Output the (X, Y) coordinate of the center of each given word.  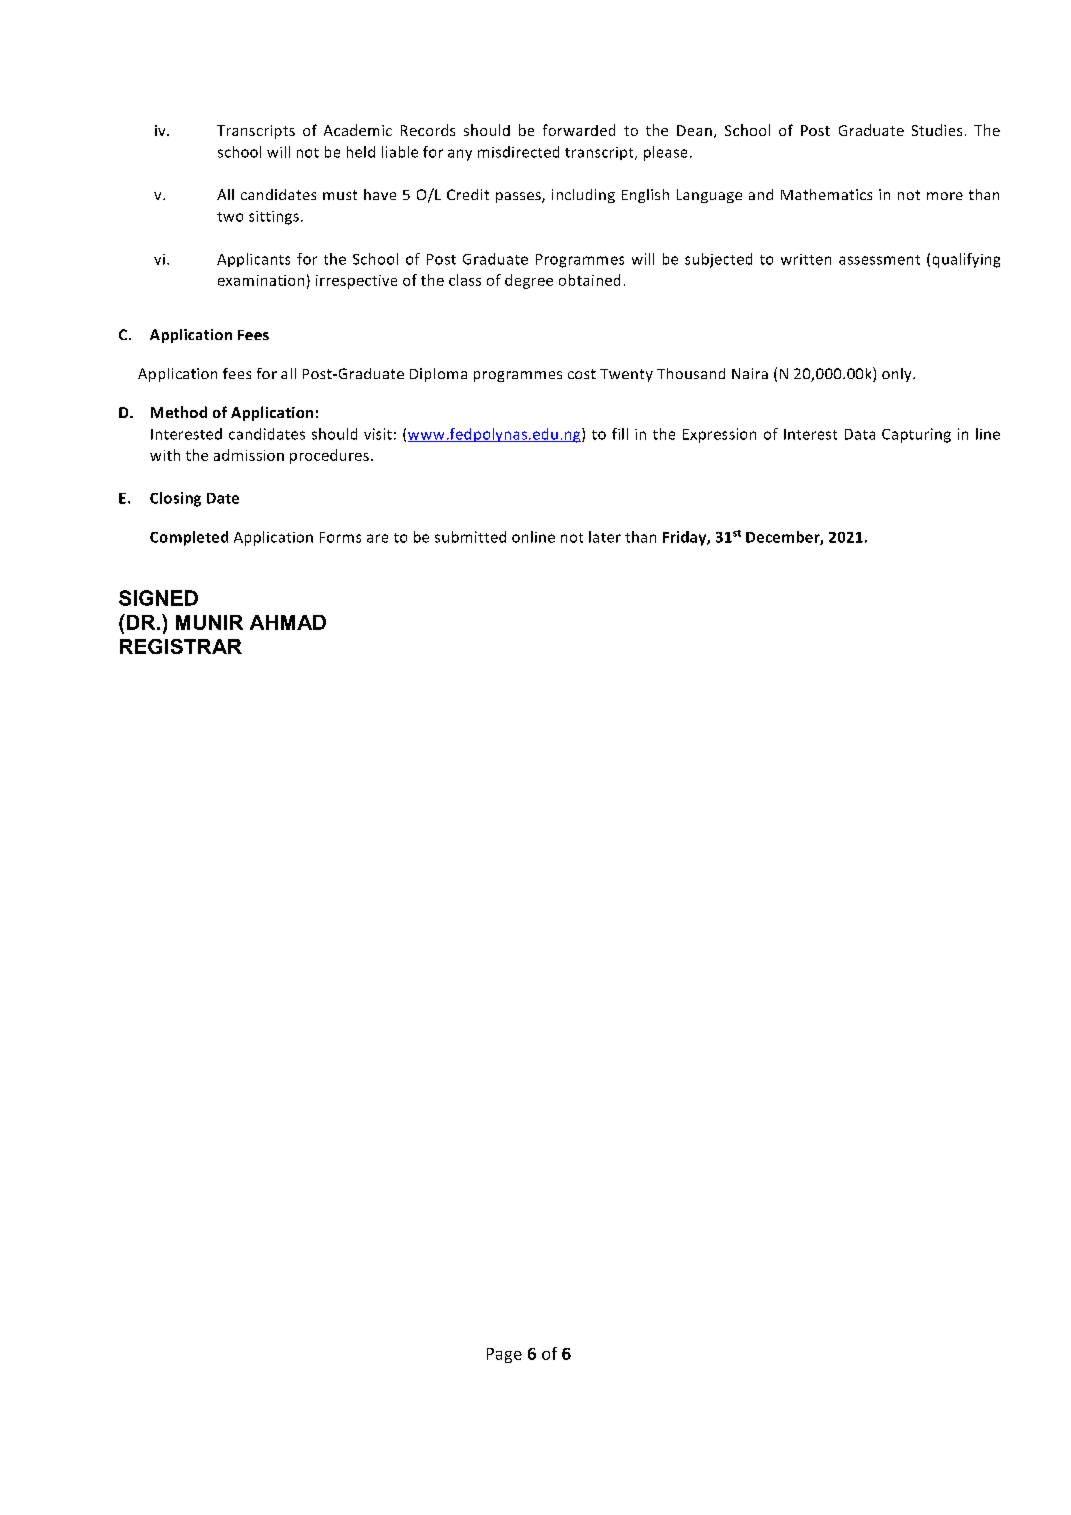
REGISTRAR (181, 646)
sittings (274, 218)
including (583, 196)
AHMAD (288, 622)
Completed (189, 538)
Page (504, 1355)
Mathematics (826, 194)
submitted (470, 537)
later (605, 537)
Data (860, 434)
